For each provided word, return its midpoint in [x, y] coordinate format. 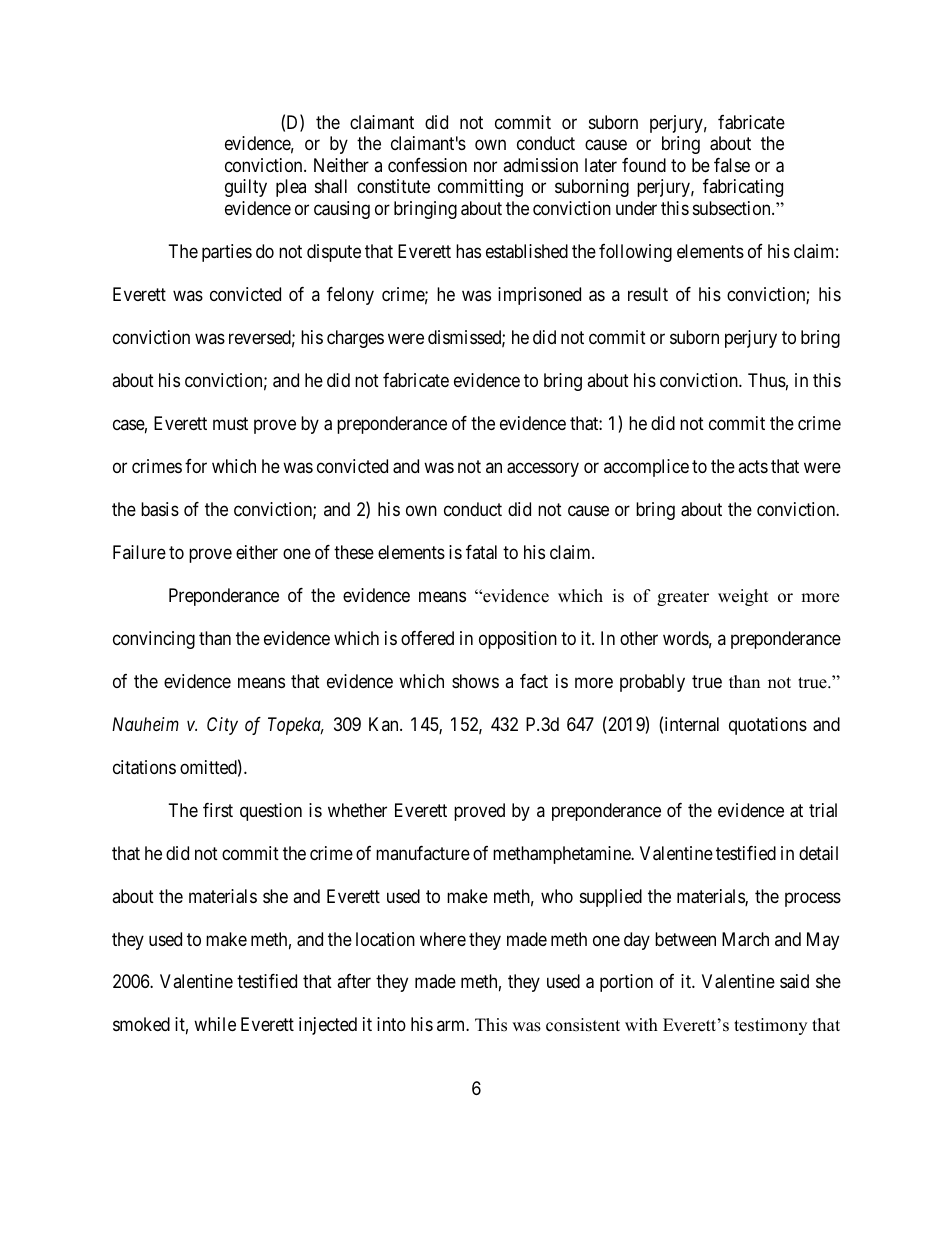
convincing [154, 640]
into [391, 1024]
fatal [481, 552]
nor [485, 166]
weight [743, 597]
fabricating [743, 188]
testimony [770, 1026]
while [215, 1024]
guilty [246, 188]
